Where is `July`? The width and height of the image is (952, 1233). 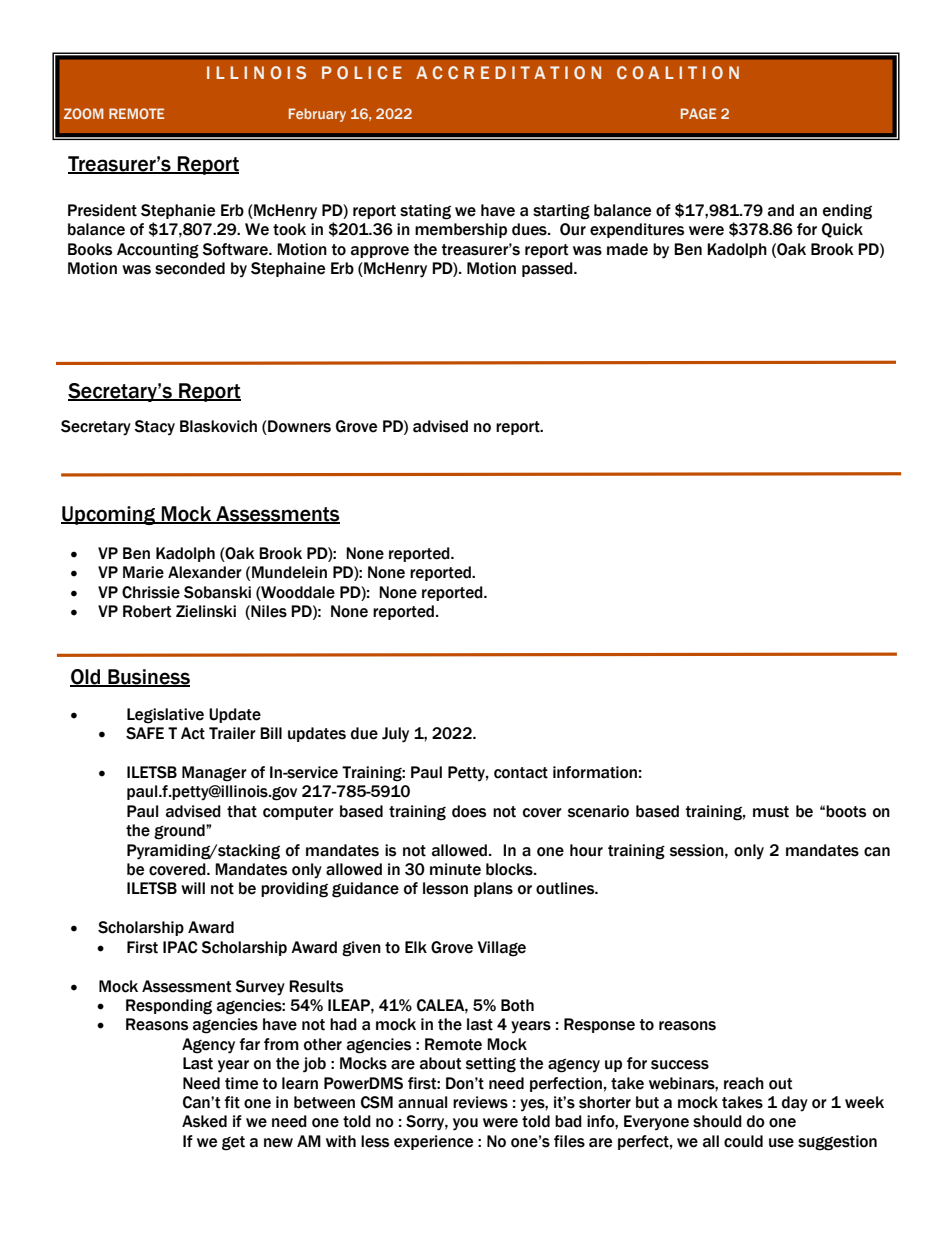
July is located at coordinates (395, 735).
